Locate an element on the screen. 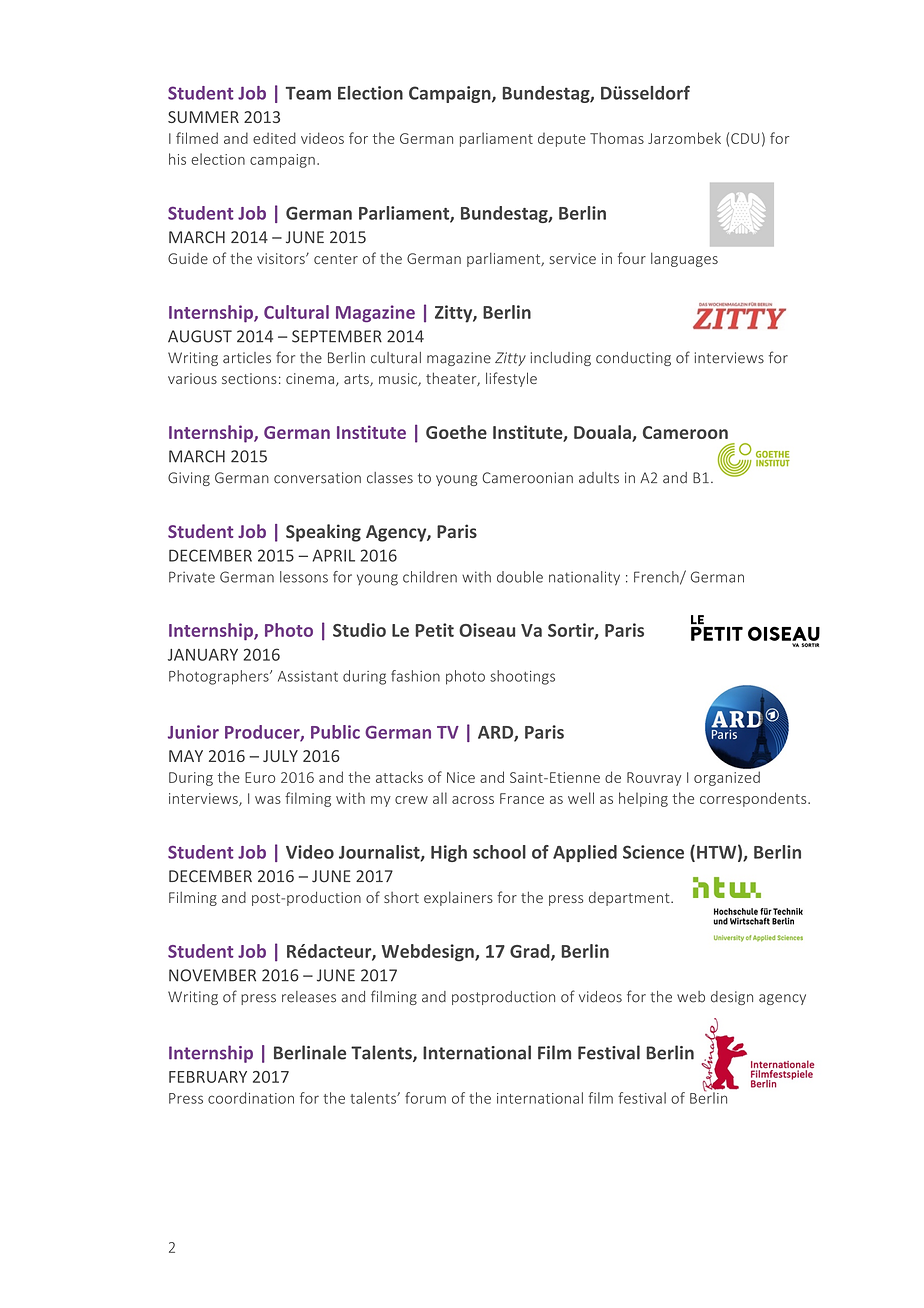  children is located at coordinates (430, 577).
